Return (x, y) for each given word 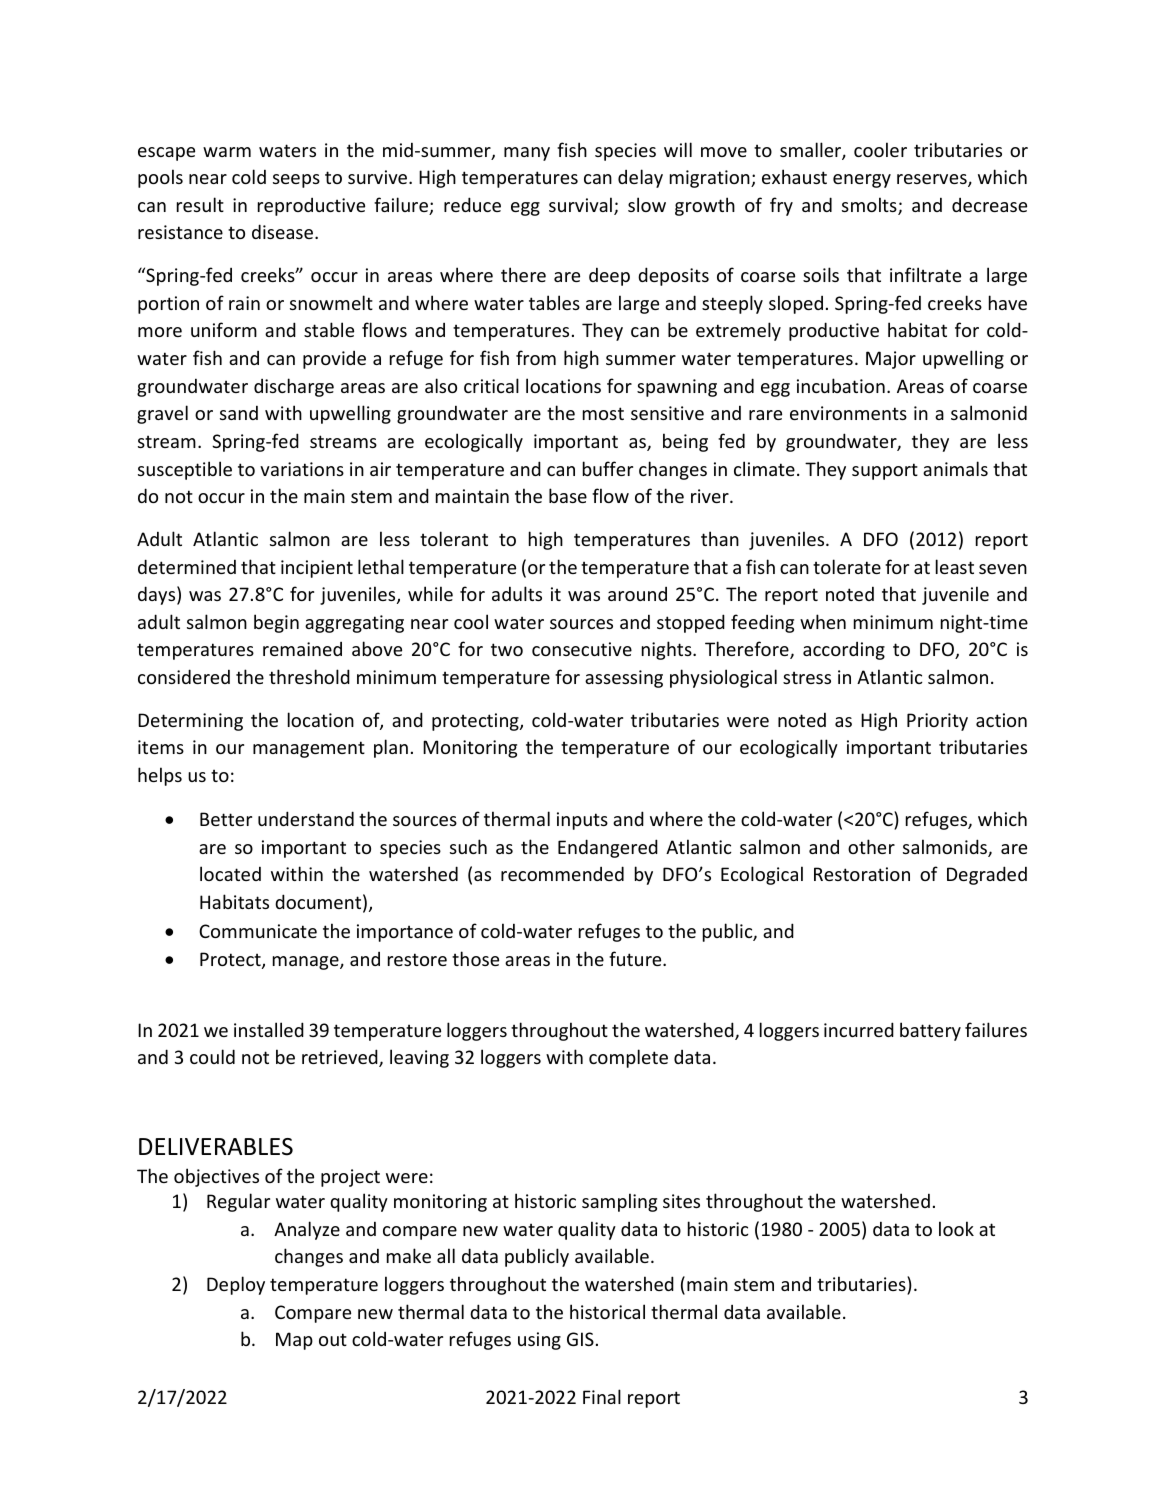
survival (580, 204)
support (885, 471)
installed (269, 1029)
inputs (582, 821)
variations (302, 469)
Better (226, 819)
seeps (296, 181)
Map (294, 1341)
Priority (937, 722)
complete (628, 1058)
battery (930, 1031)
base (568, 495)
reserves (933, 180)
